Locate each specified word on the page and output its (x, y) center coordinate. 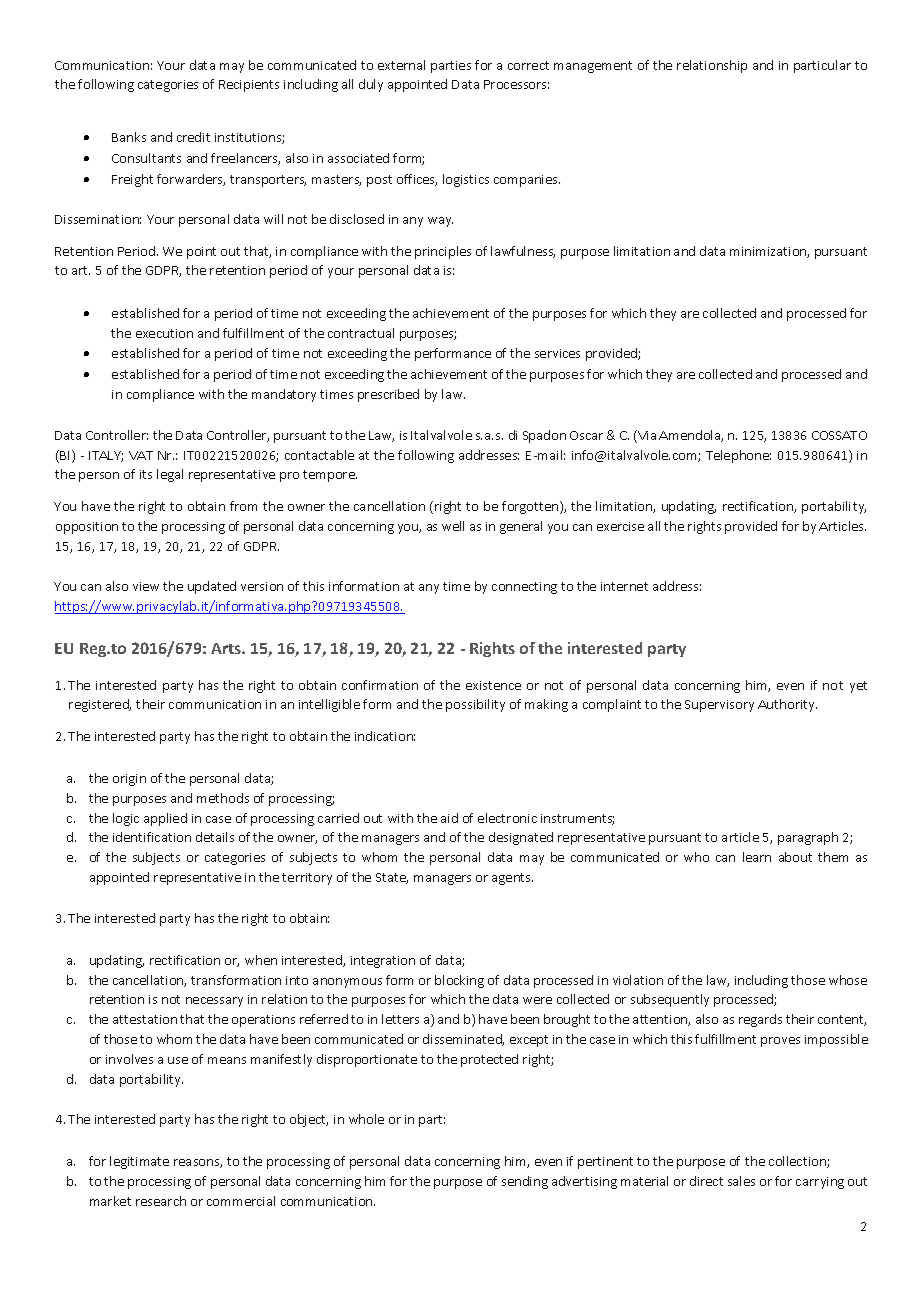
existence (493, 685)
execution (164, 333)
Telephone (738, 456)
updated (212, 587)
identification (152, 837)
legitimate (139, 1162)
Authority (787, 705)
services (557, 353)
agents (512, 879)
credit (193, 137)
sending (525, 1182)
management (593, 67)
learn (757, 857)
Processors (516, 84)
